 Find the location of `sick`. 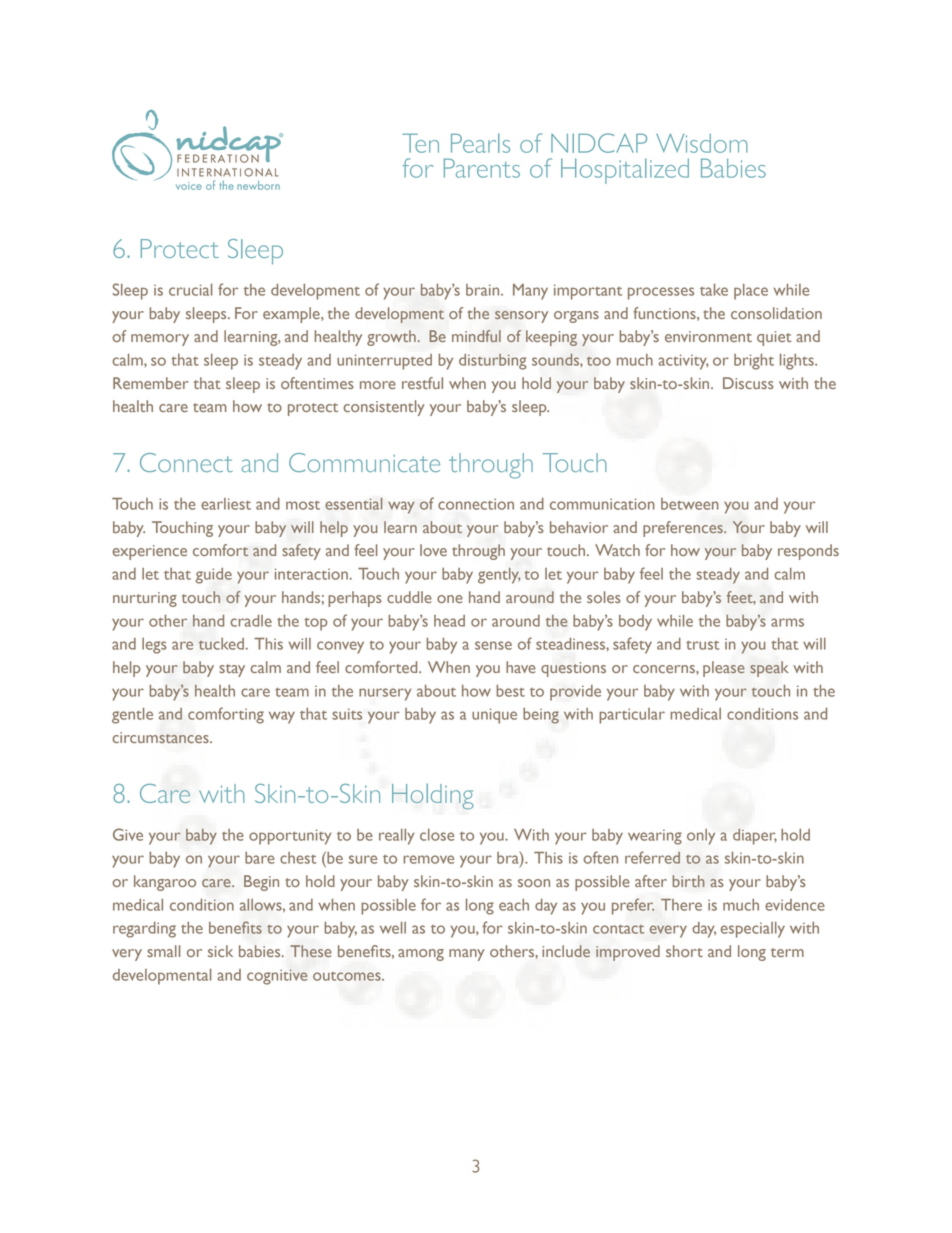

sick is located at coordinates (220, 951).
